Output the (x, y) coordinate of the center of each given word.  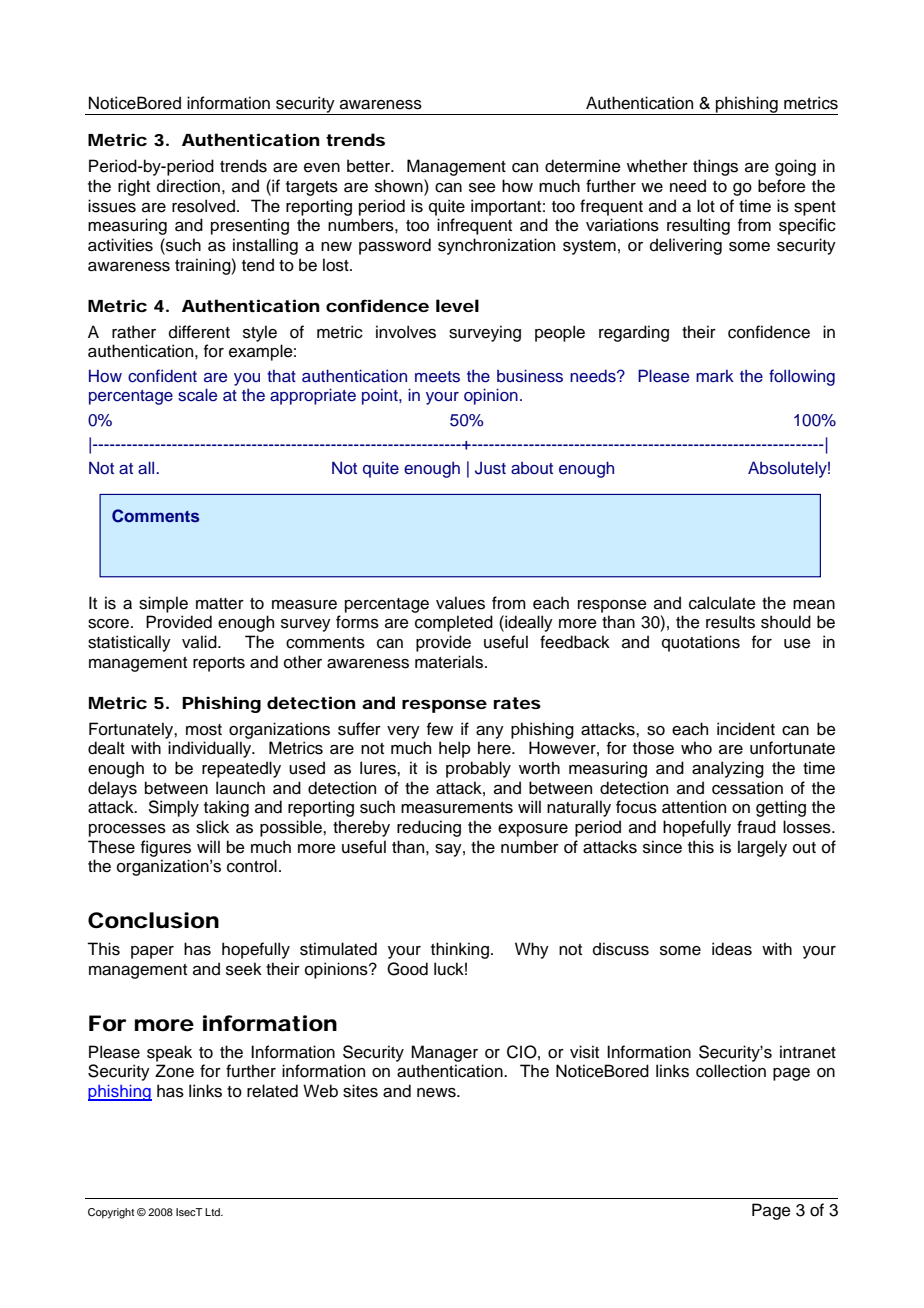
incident (746, 729)
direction (188, 186)
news (437, 1093)
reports (219, 664)
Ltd (213, 1212)
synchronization (496, 246)
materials (449, 662)
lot (706, 206)
